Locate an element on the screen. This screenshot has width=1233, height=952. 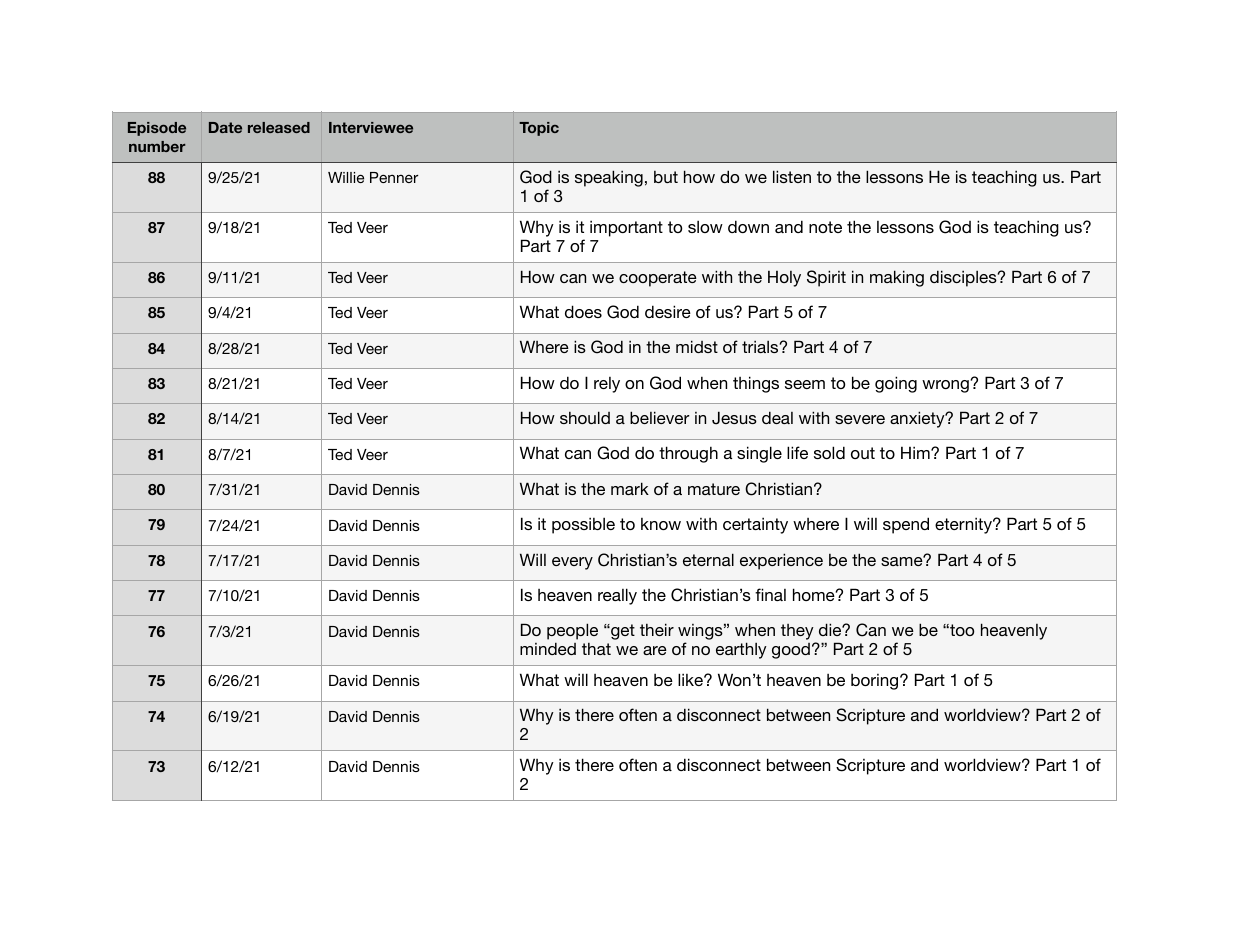
making is located at coordinates (897, 278).
